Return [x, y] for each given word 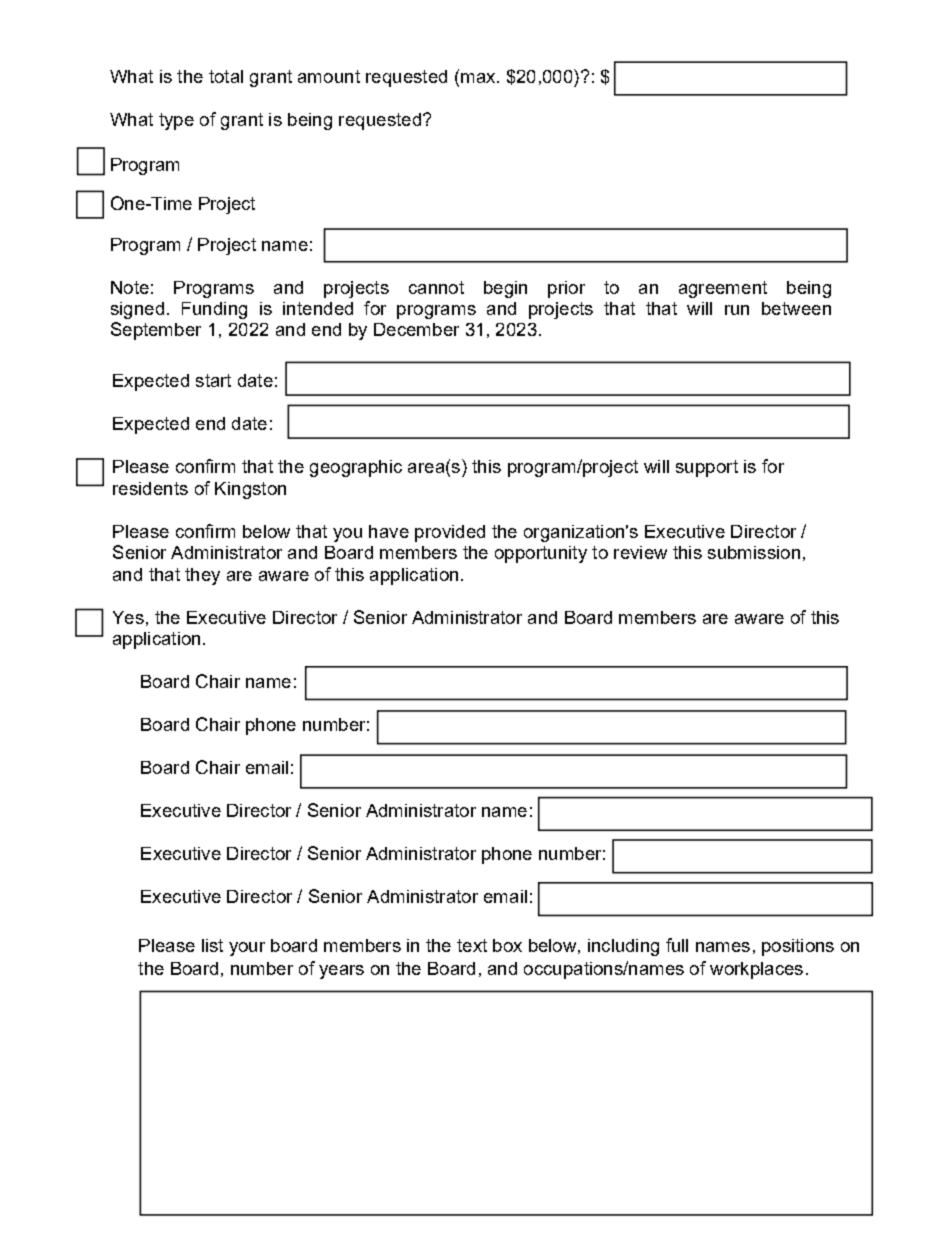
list [212, 945]
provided [450, 533]
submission [754, 552]
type [176, 121]
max [479, 78]
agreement [723, 289]
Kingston [250, 490]
